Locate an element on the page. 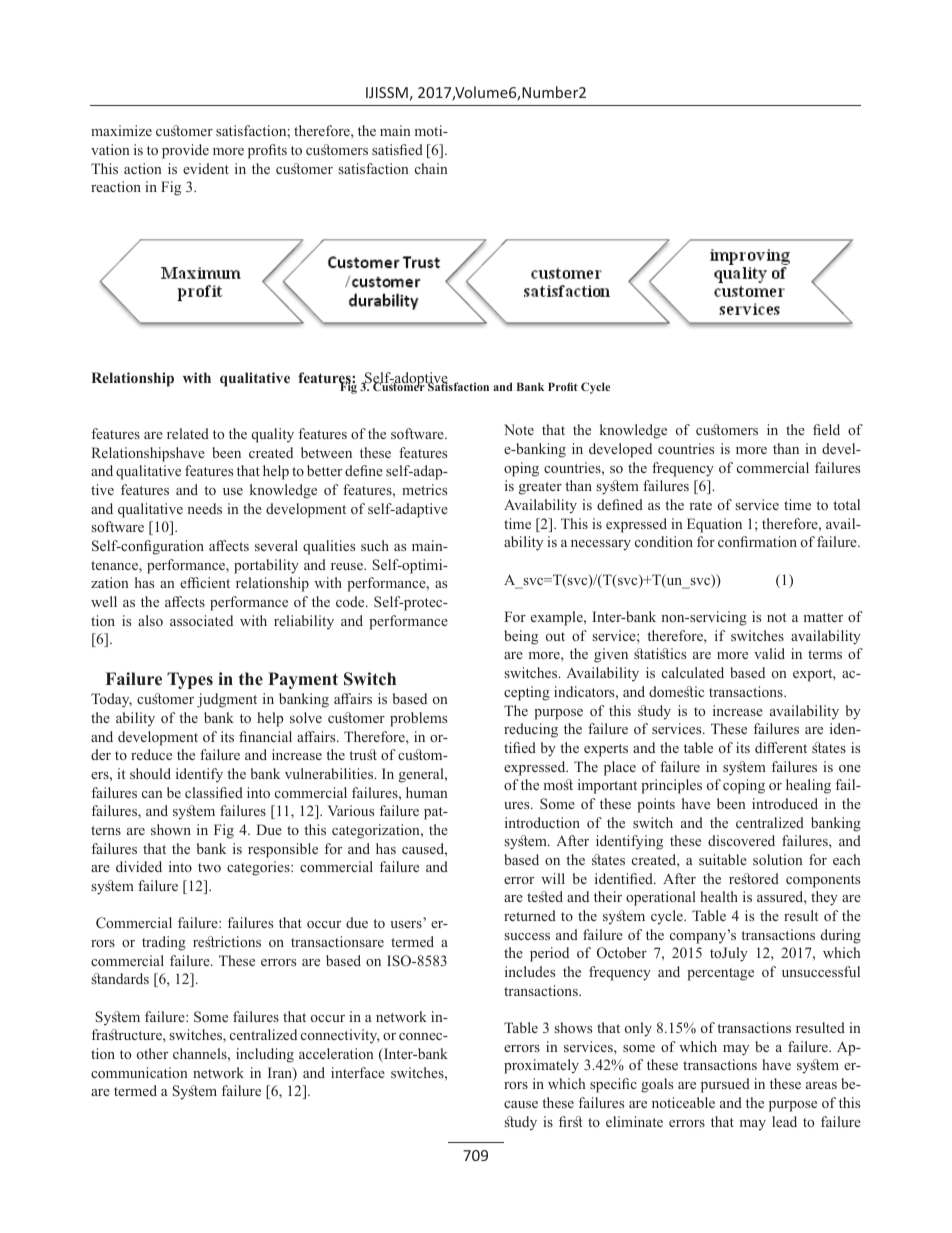 The height and width of the image is (1233, 952). will is located at coordinates (553, 878).
